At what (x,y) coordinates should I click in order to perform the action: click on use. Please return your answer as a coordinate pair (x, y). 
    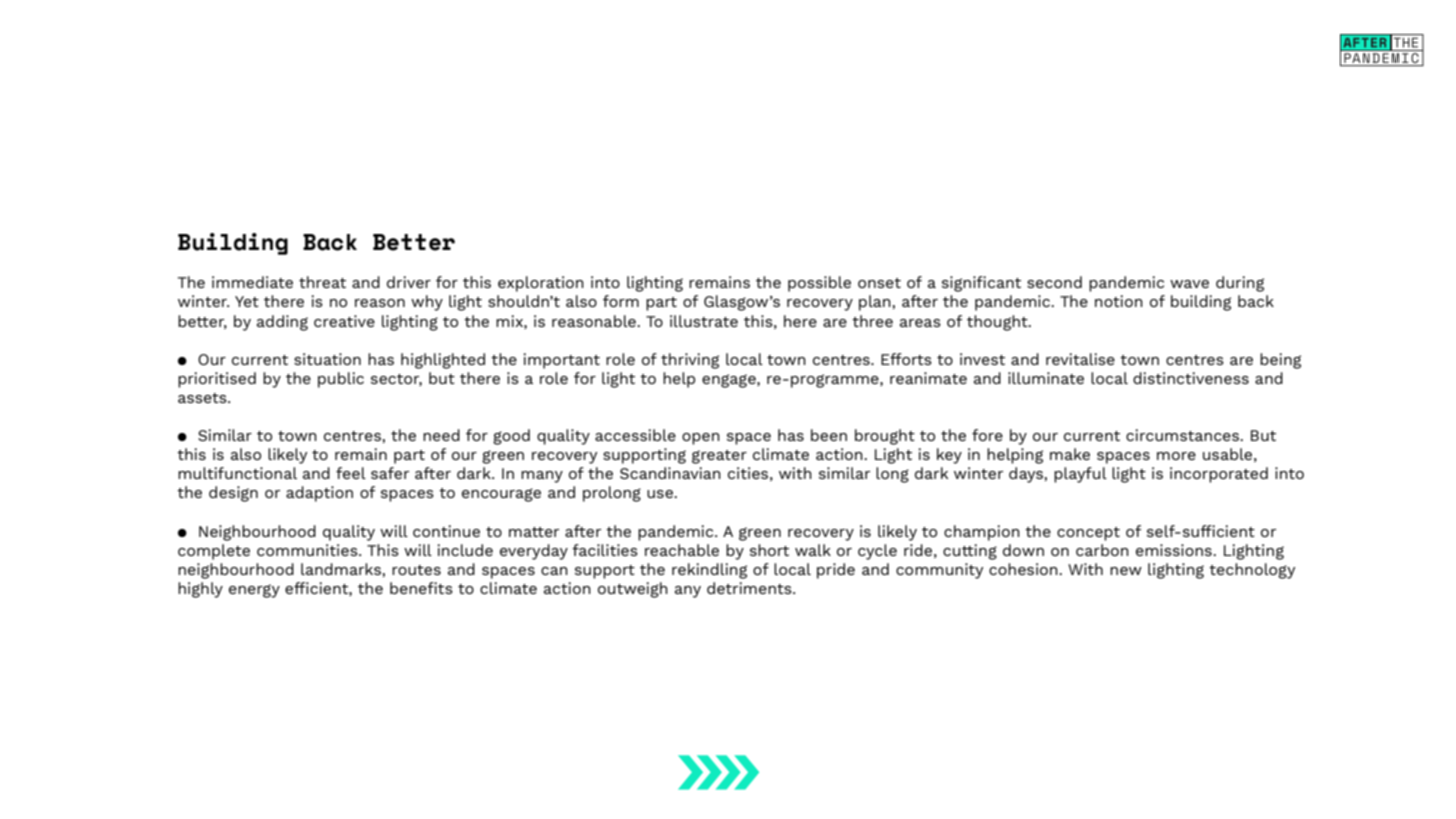
    Looking at the image, I should click on (661, 494).
